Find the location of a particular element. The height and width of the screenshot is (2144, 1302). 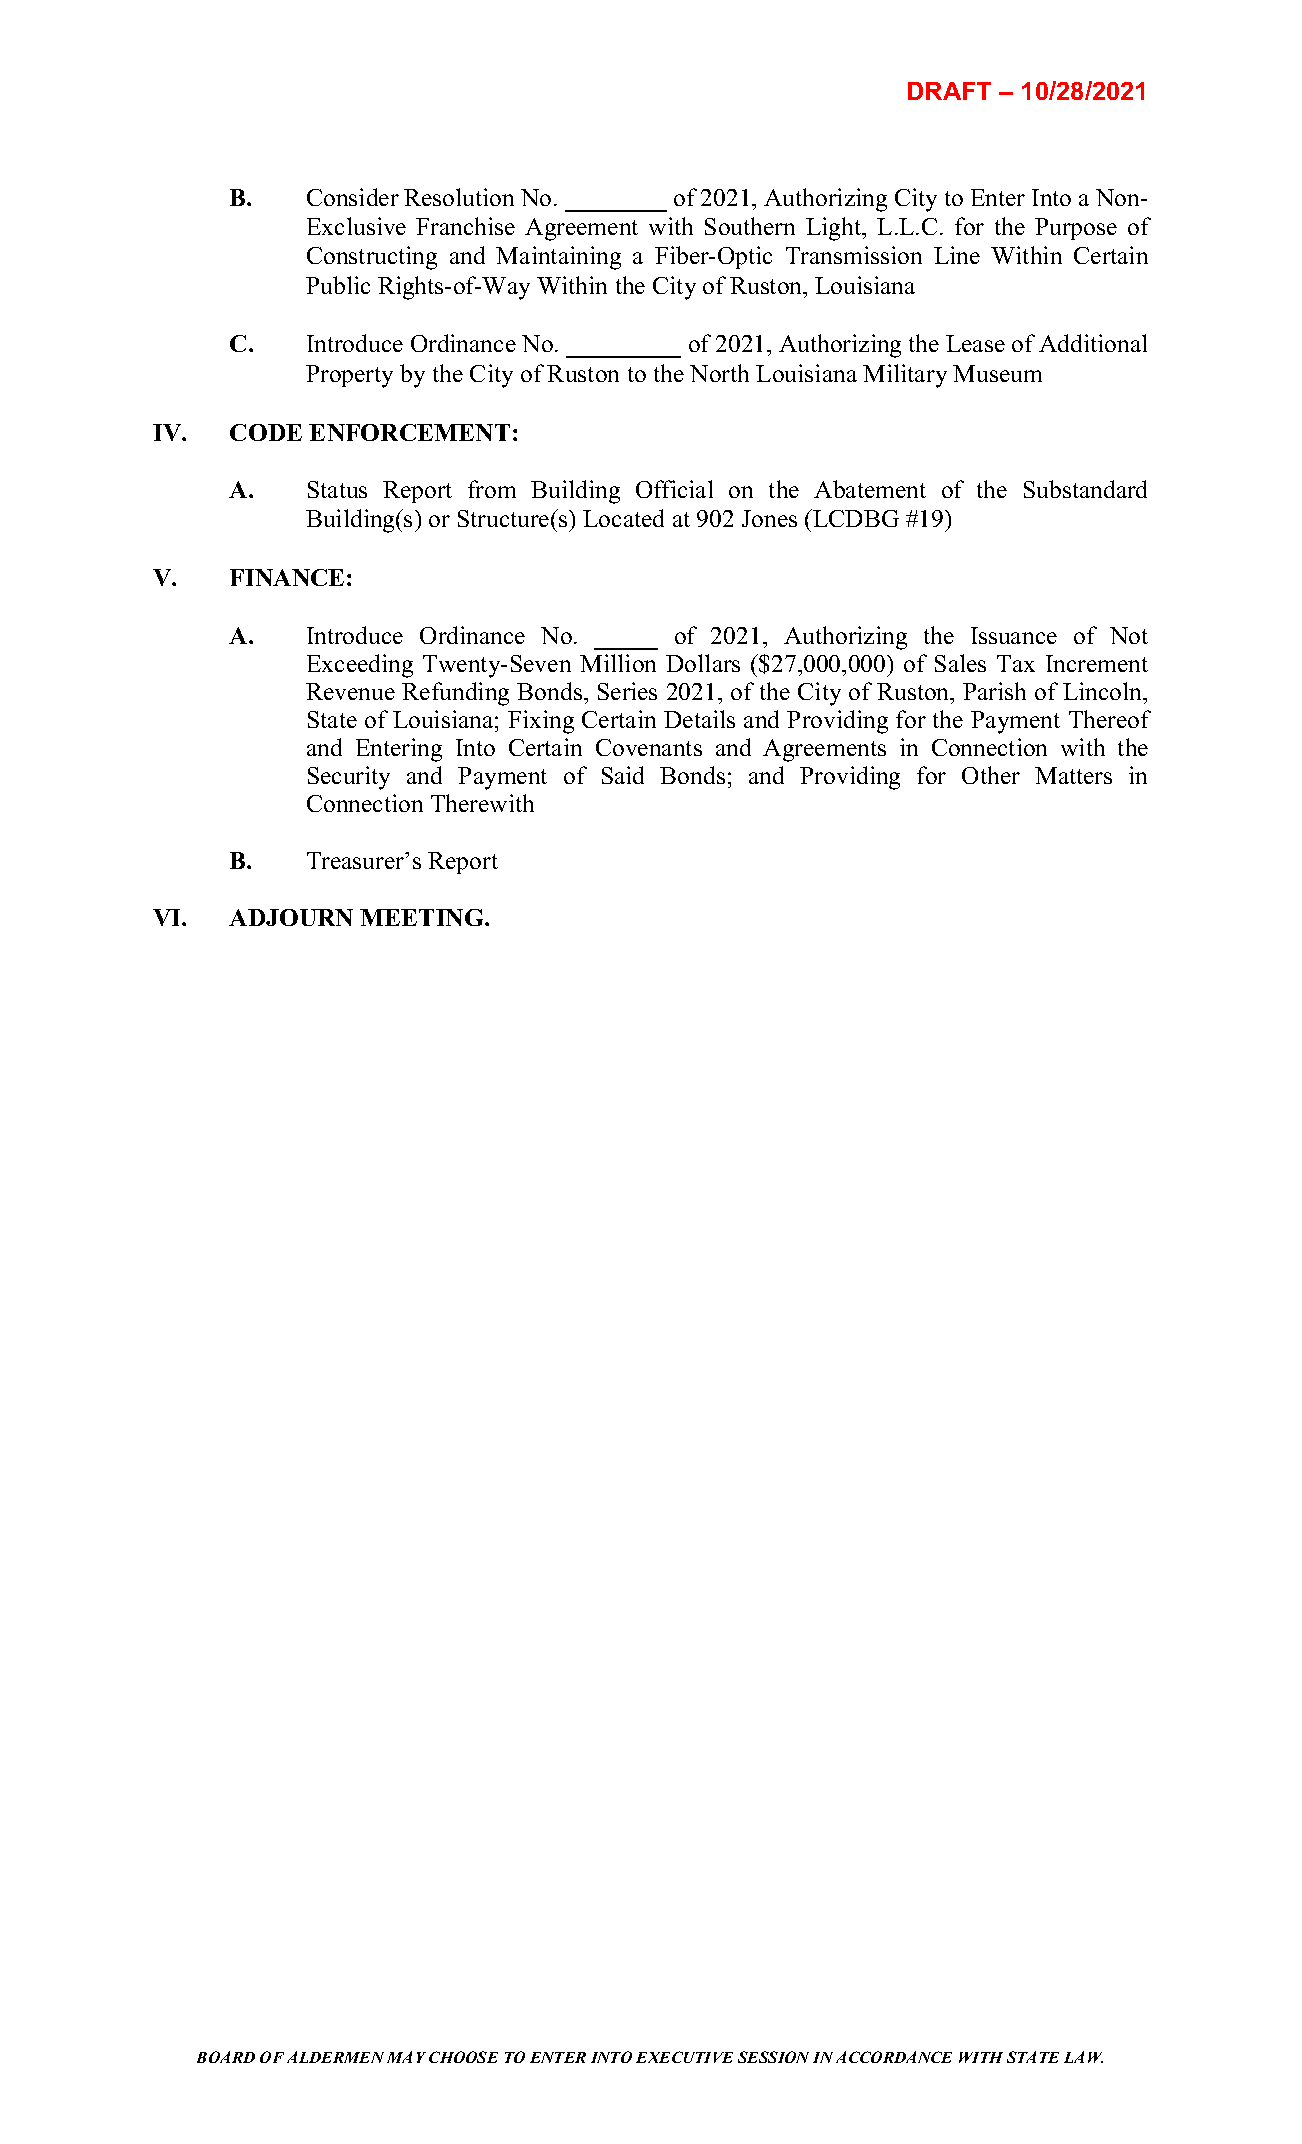

MEETING is located at coordinates (423, 917).
